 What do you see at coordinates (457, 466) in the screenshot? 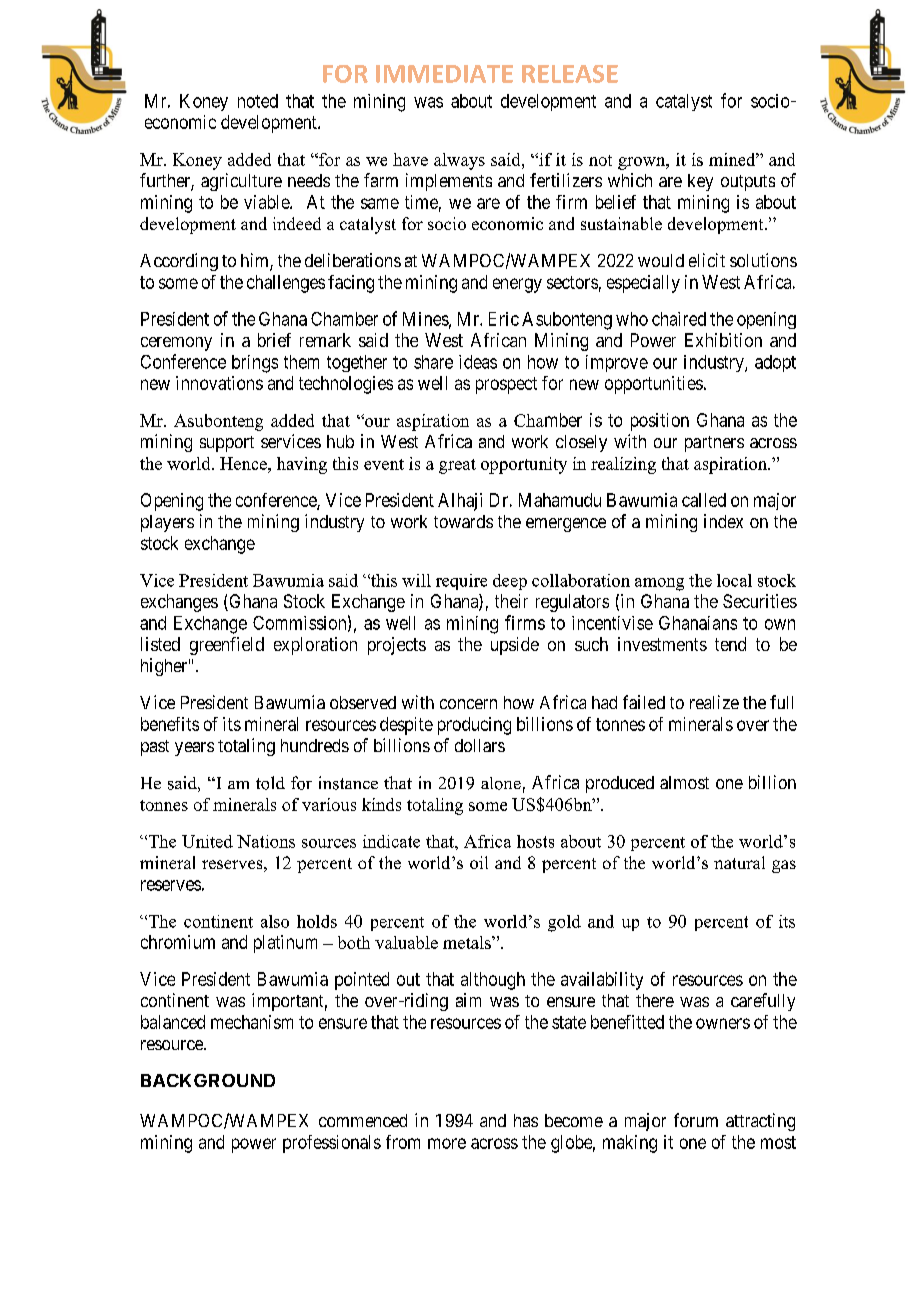
I see `great` at bounding box center [457, 466].
